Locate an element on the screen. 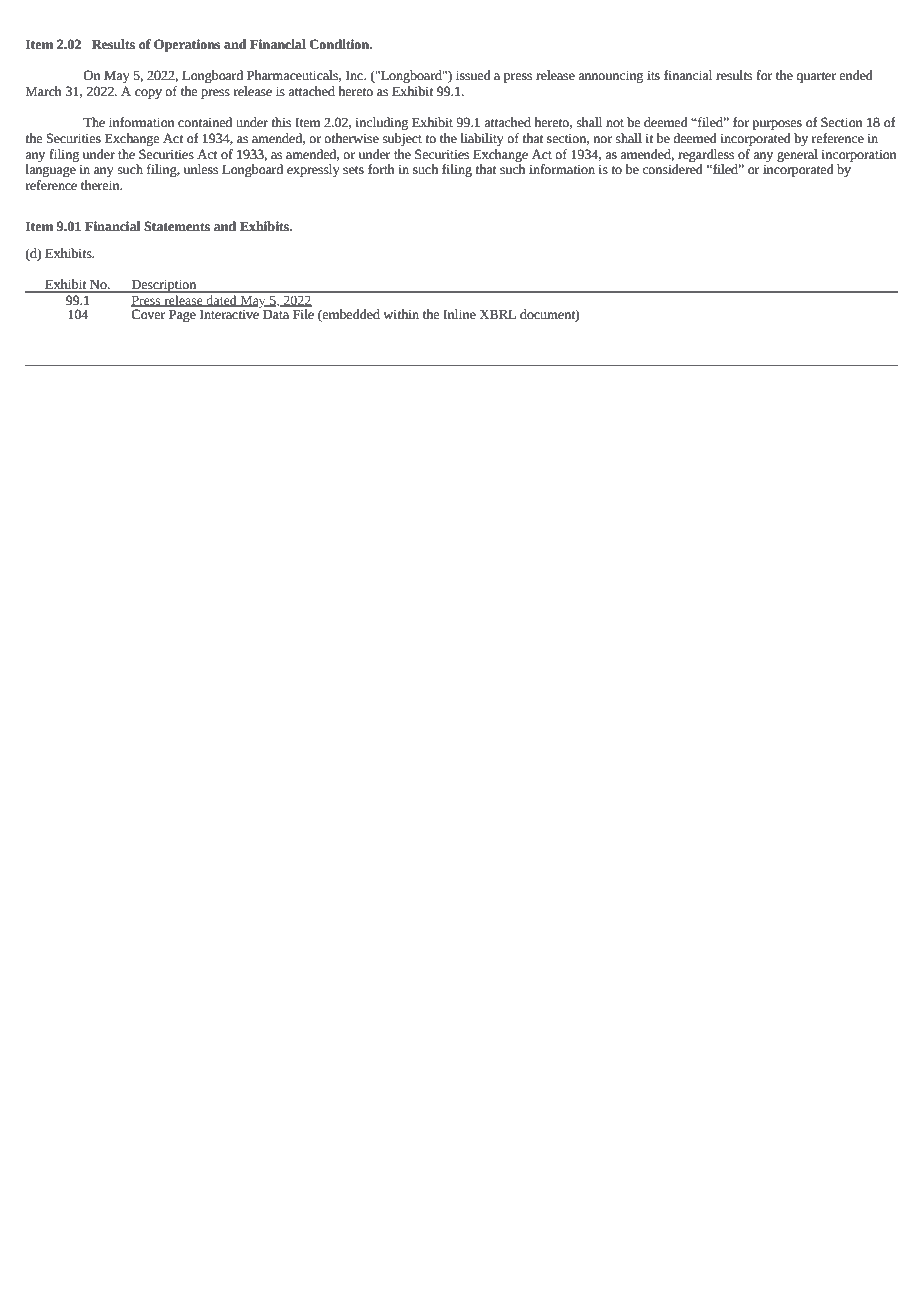 This screenshot has width=924, height=1308. quarter is located at coordinates (816, 77).
